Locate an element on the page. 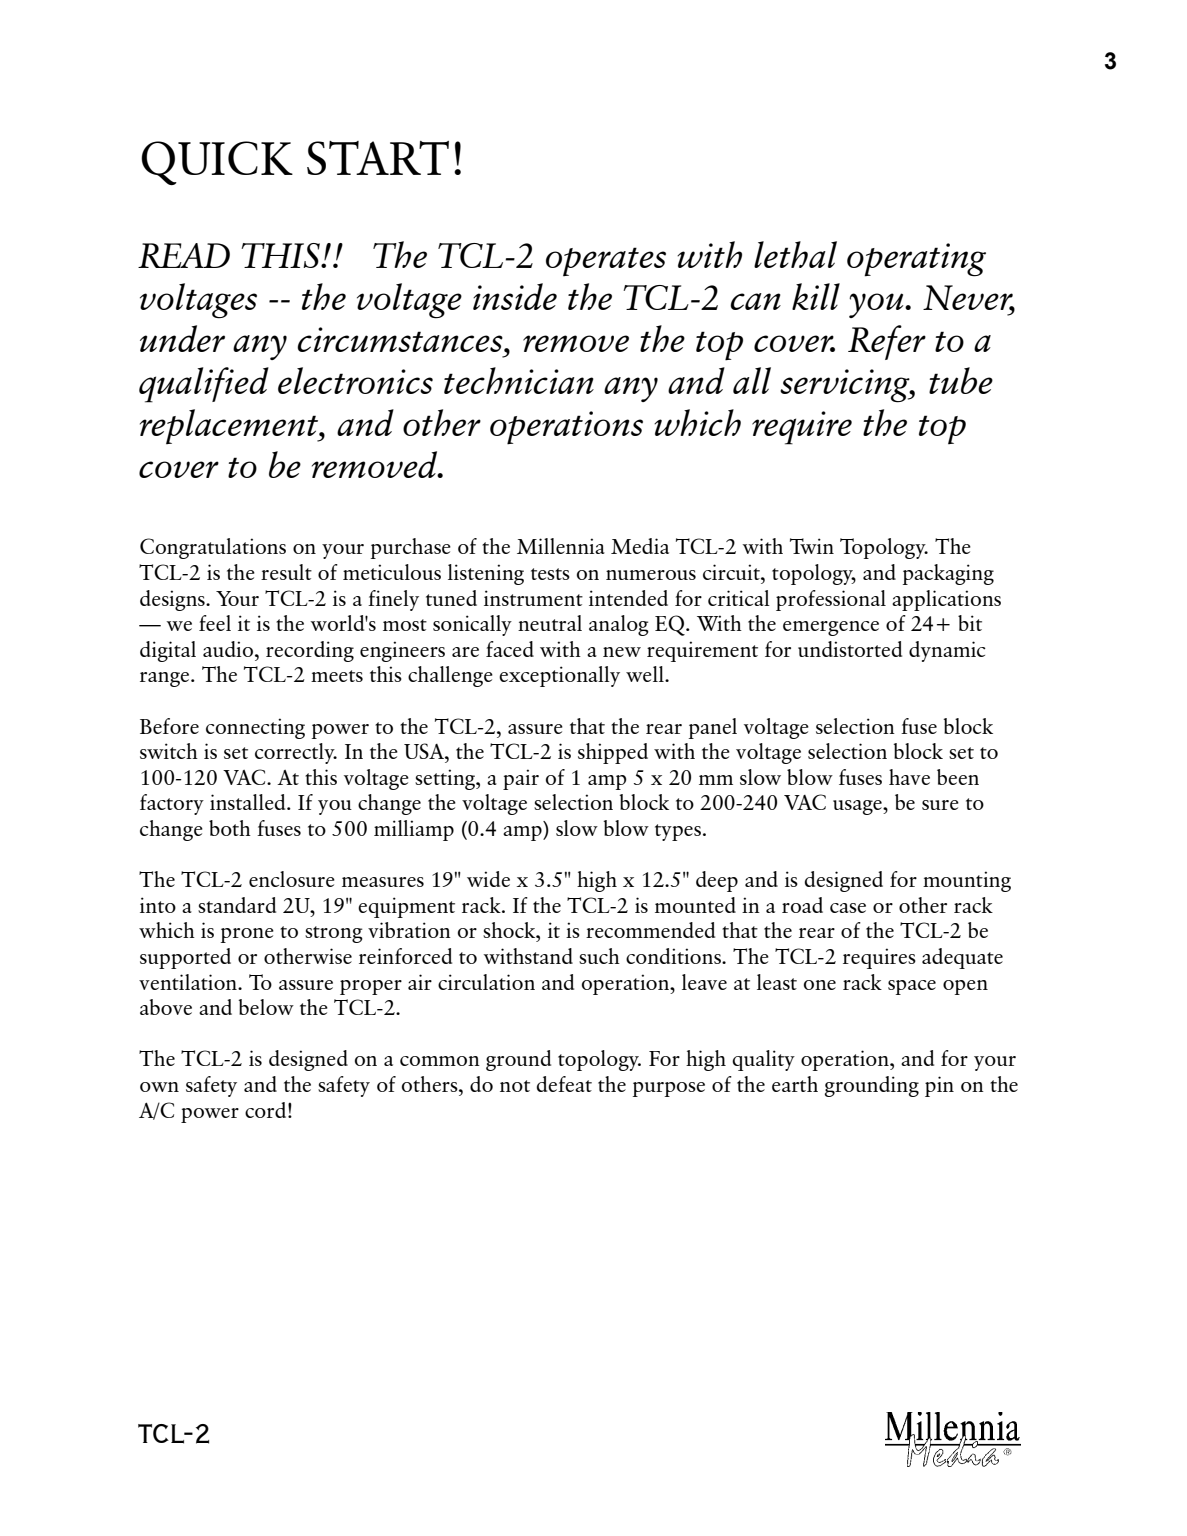  defeat is located at coordinates (564, 1084).
